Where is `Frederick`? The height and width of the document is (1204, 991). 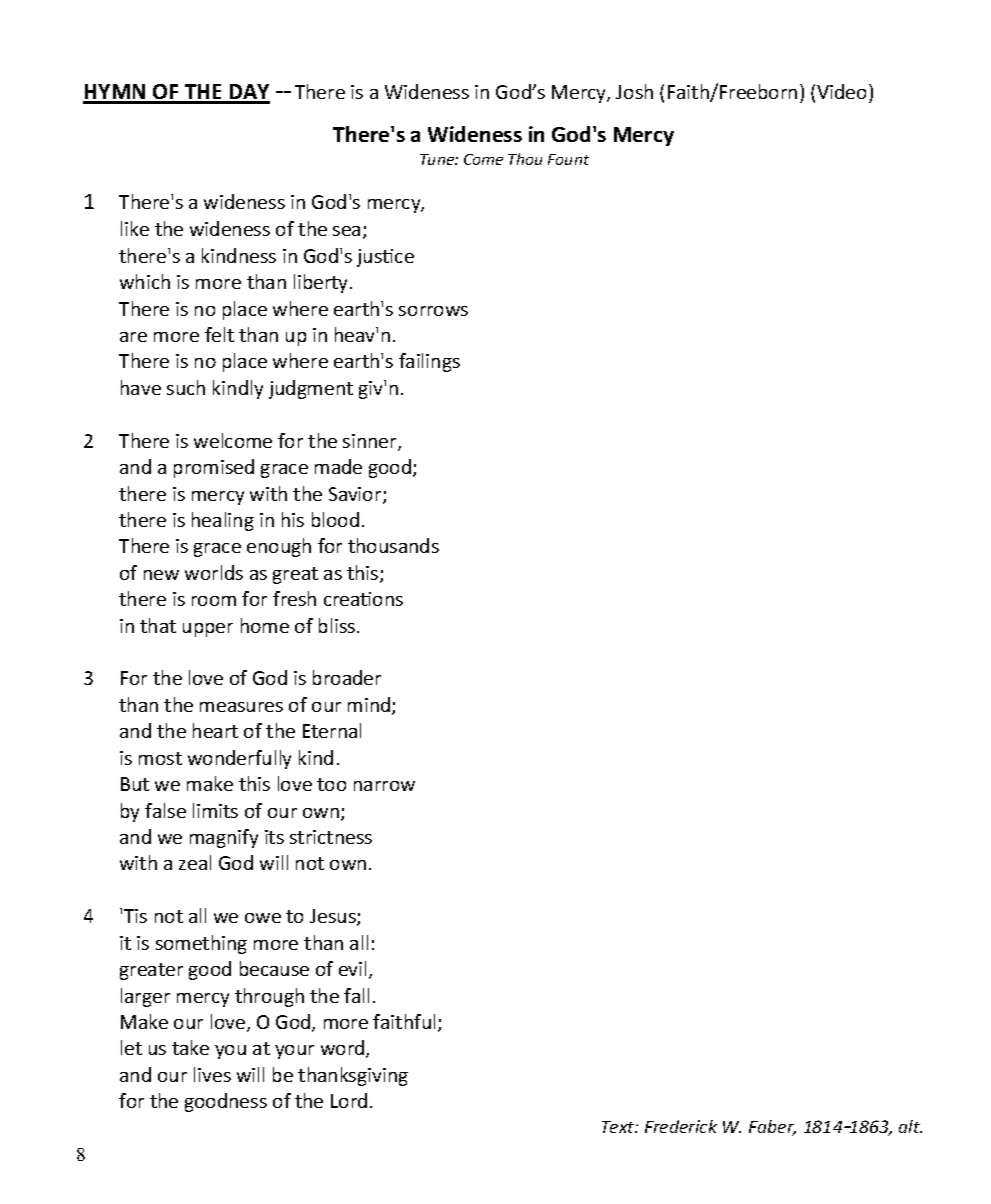 Frederick is located at coordinates (681, 1126).
